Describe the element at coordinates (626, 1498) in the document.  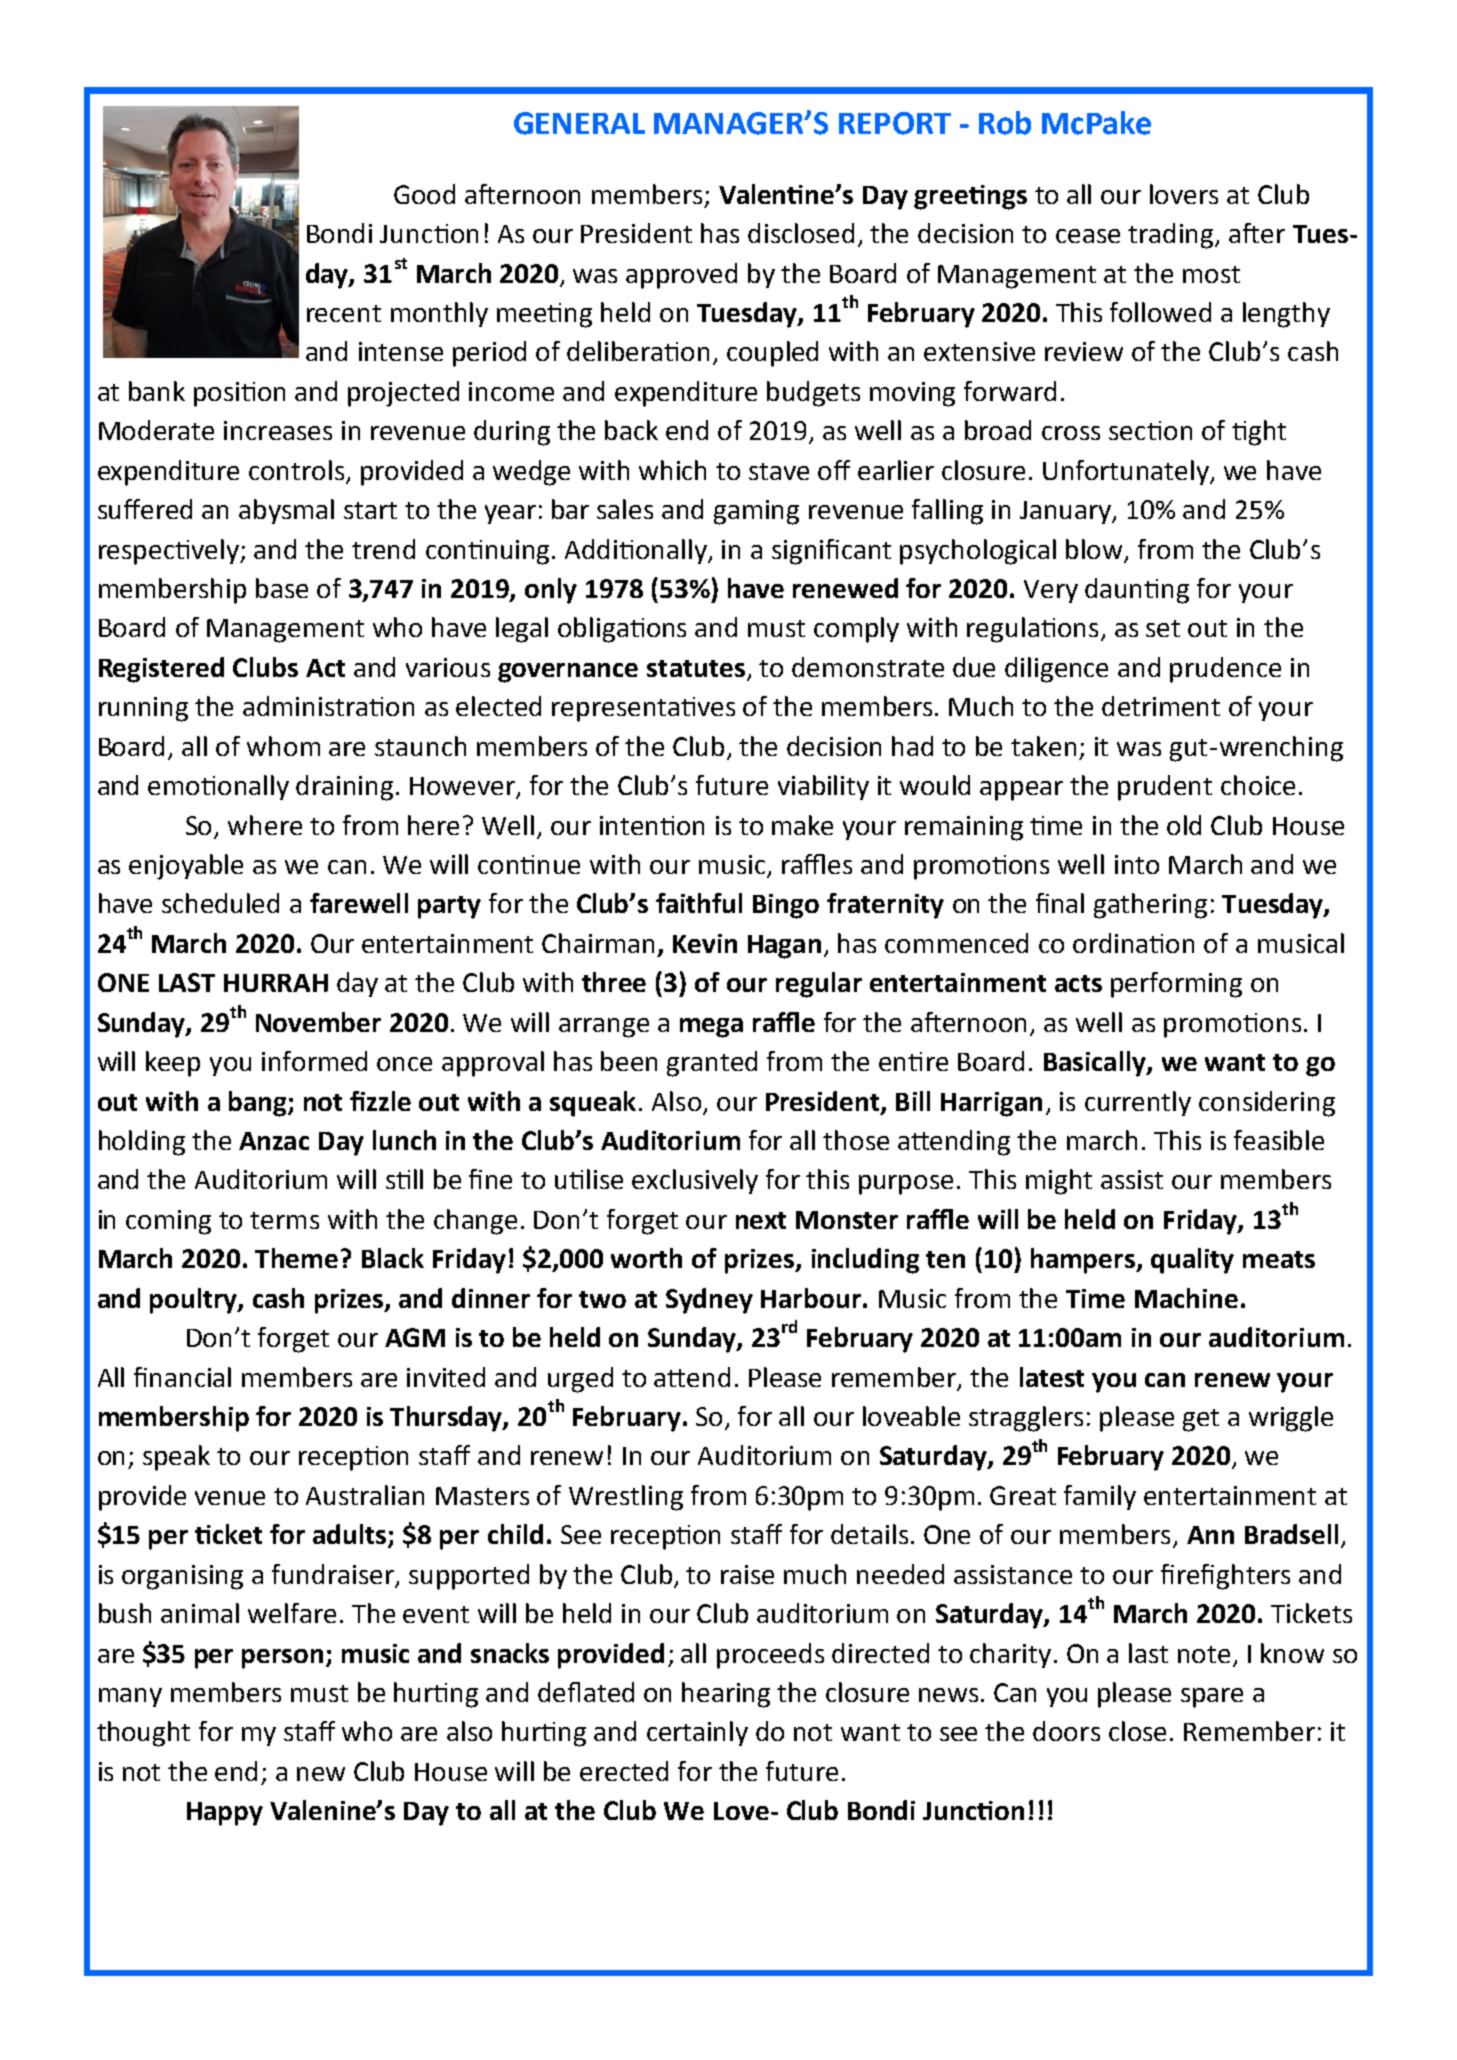
I see `Wrestling` at that location.
